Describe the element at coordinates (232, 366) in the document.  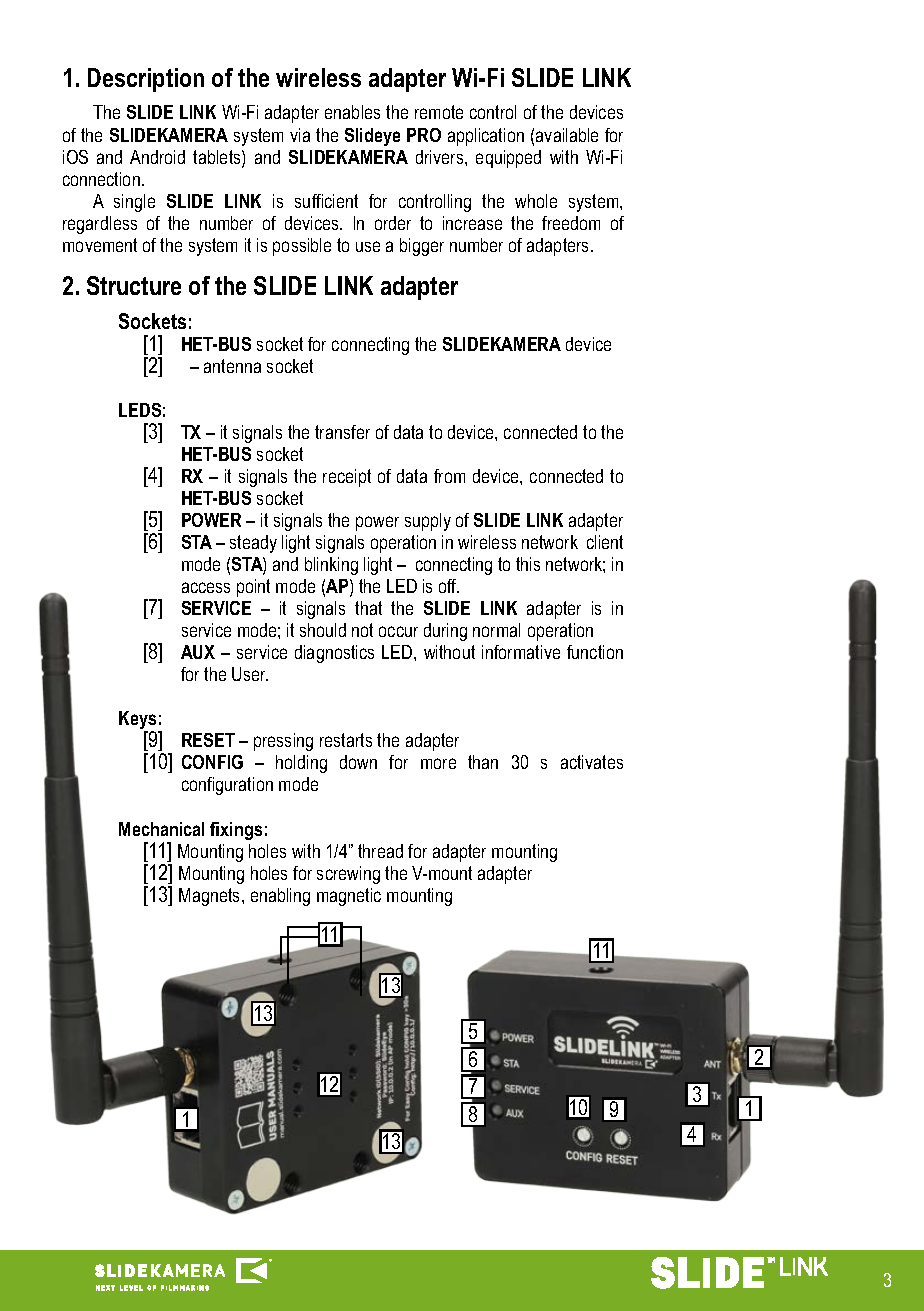
I see `antenna` at that location.
